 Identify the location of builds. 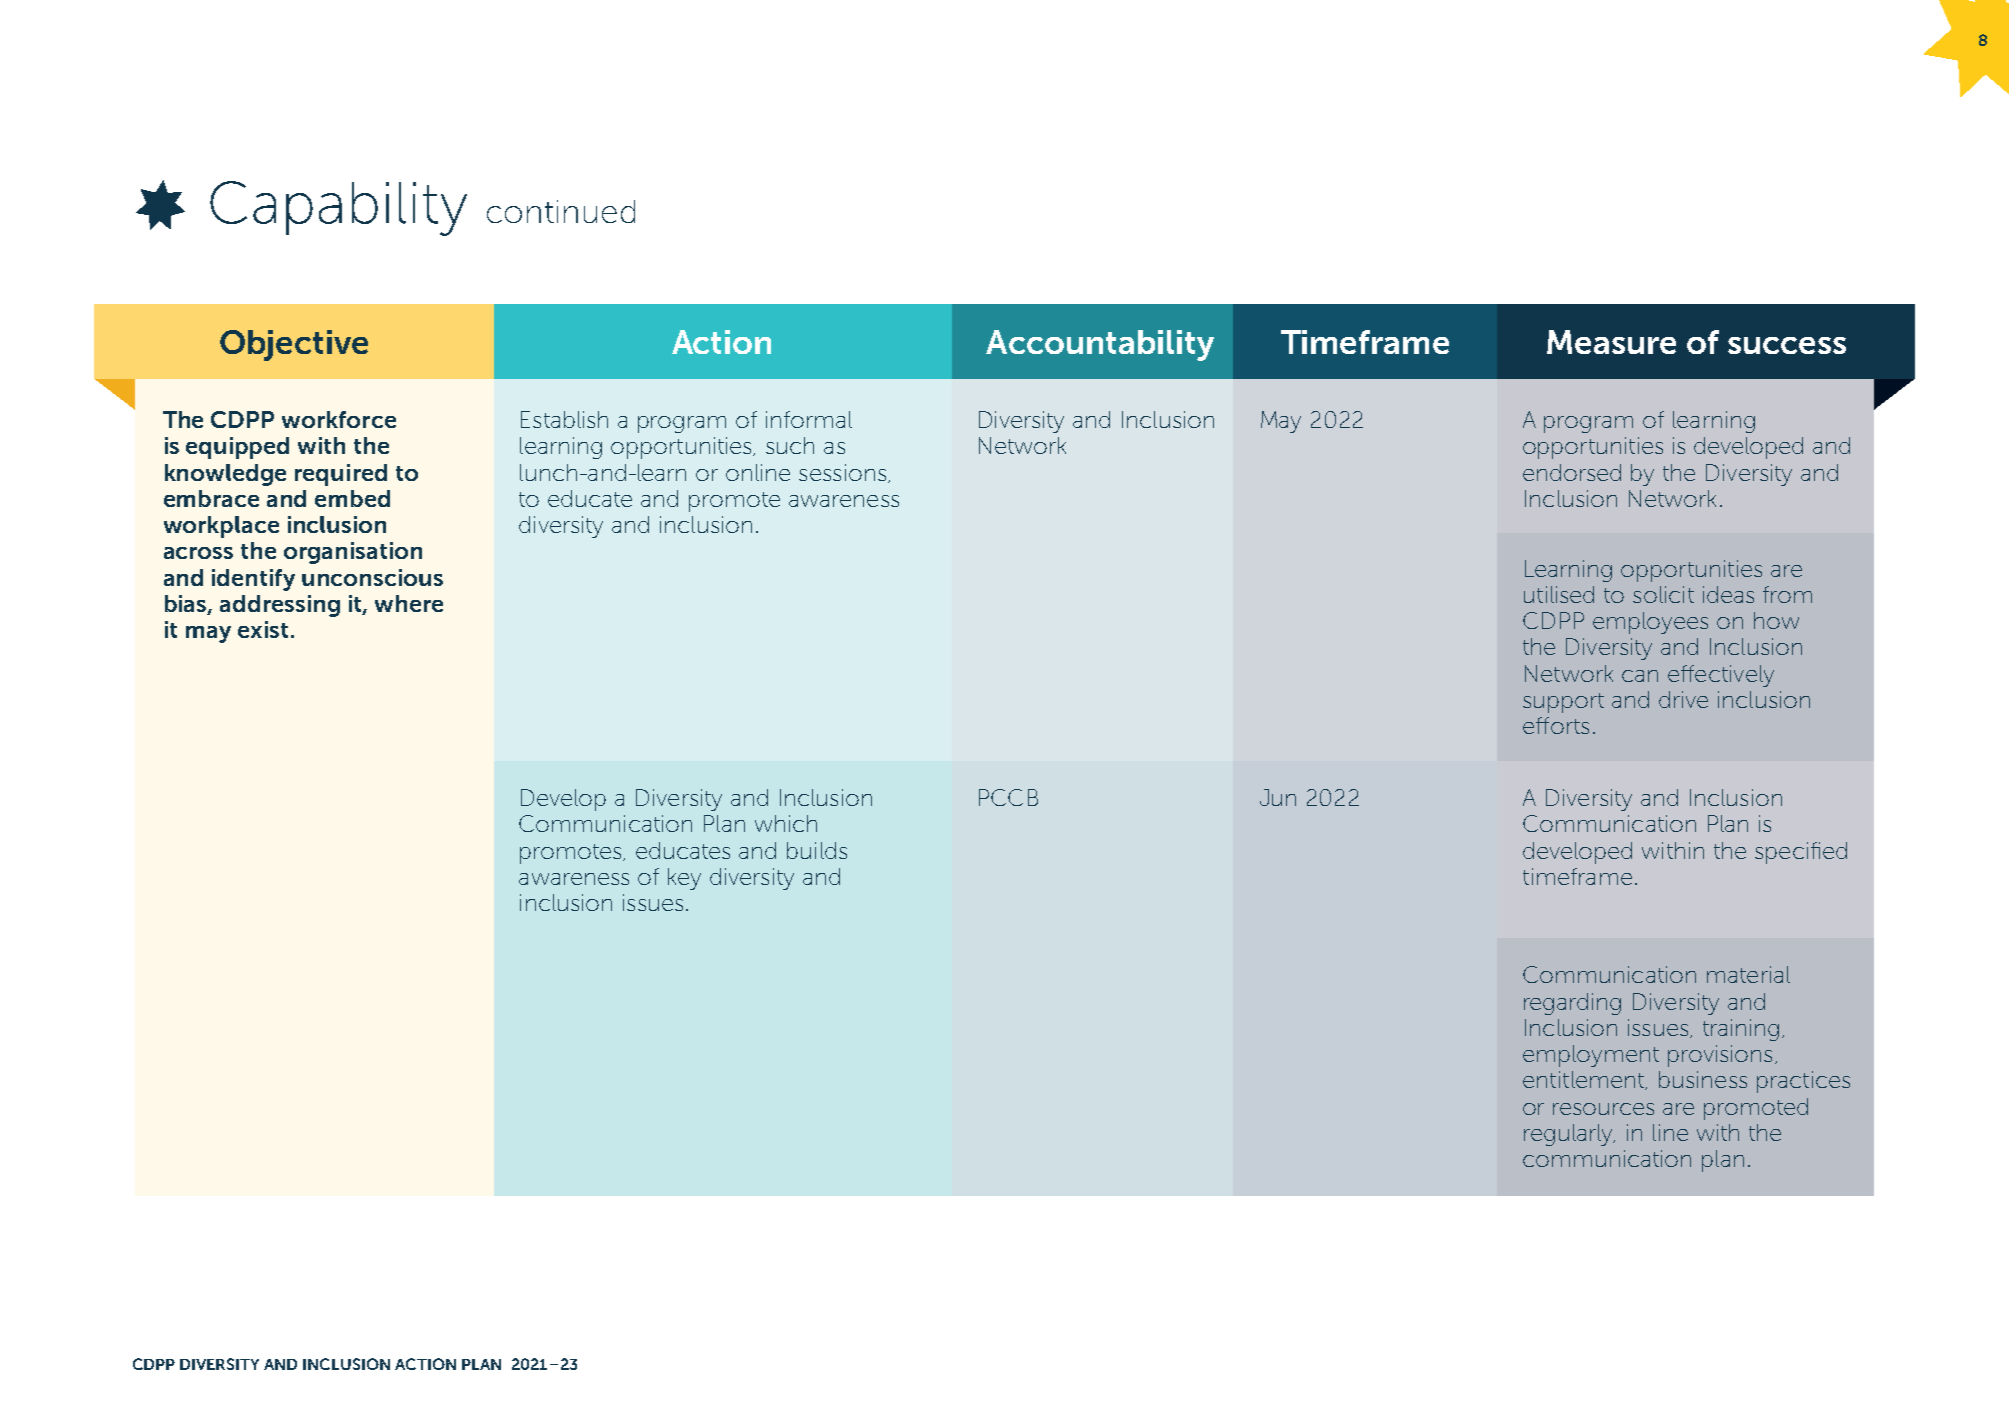
(817, 850).
